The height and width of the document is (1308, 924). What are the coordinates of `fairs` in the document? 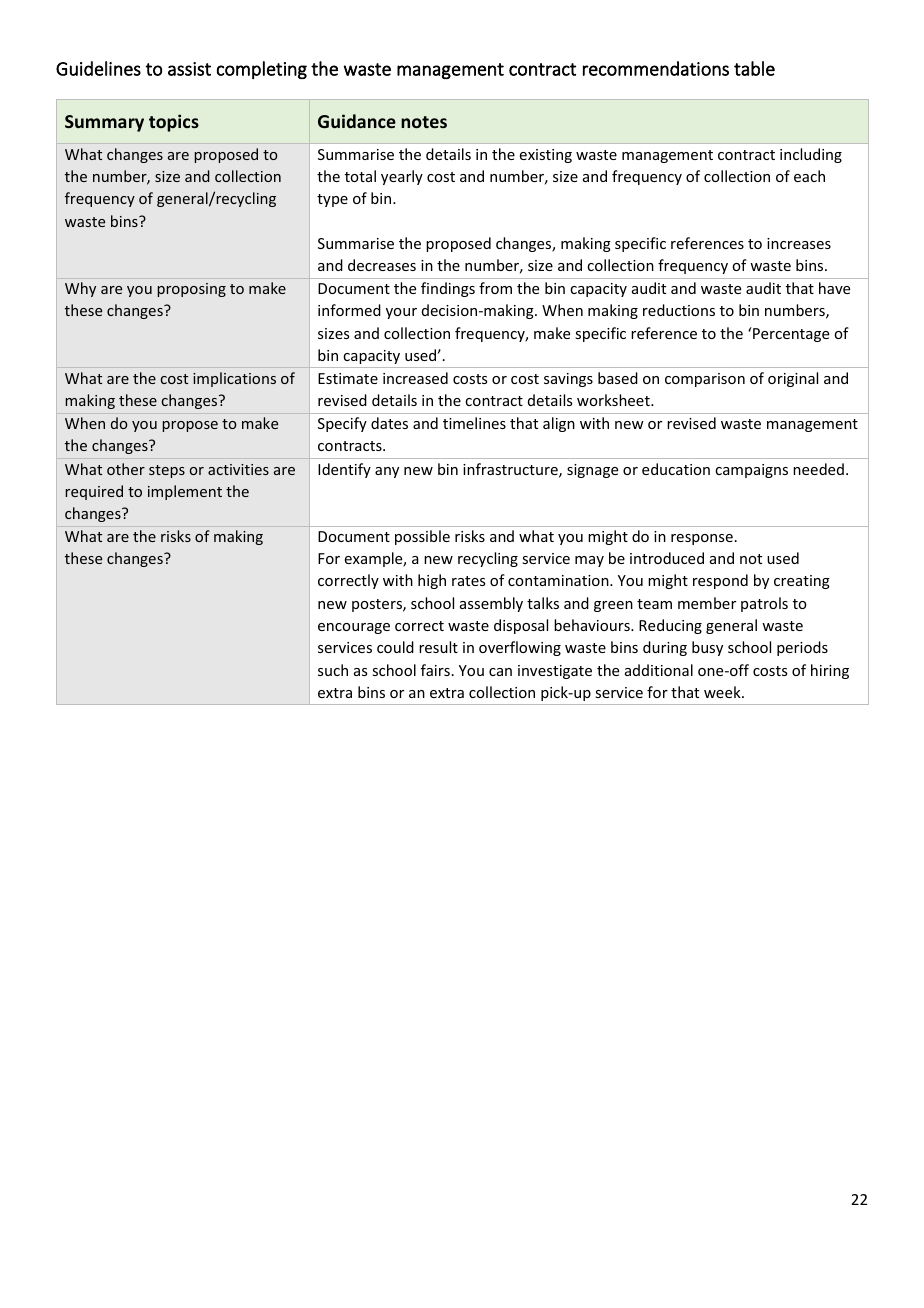 It's located at (435, 670).
